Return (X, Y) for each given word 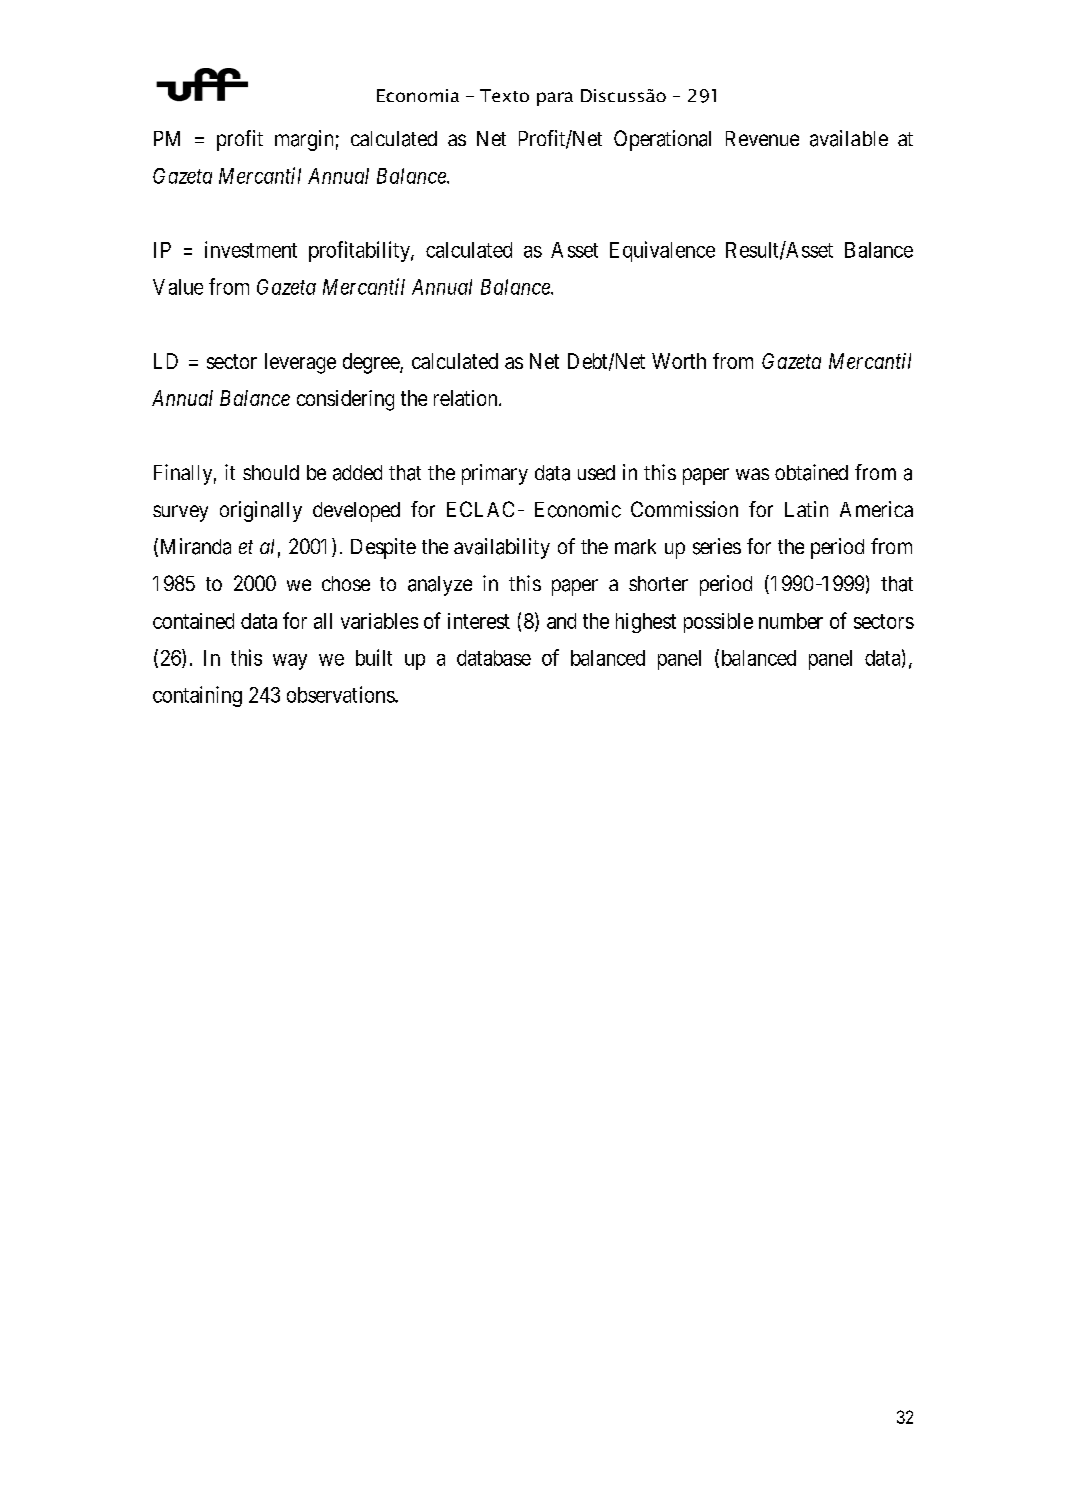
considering (345, 400)
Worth (679, 361)
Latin (806, 509)
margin (304, 140)
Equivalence (662, 251)
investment (251, 249)
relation (467, 398)
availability (502, 548)
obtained (811, 472)
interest (479, 621)
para (555, 99)
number (791, 621)
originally (261, 511)
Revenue (762, 138)
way (290, 662)
